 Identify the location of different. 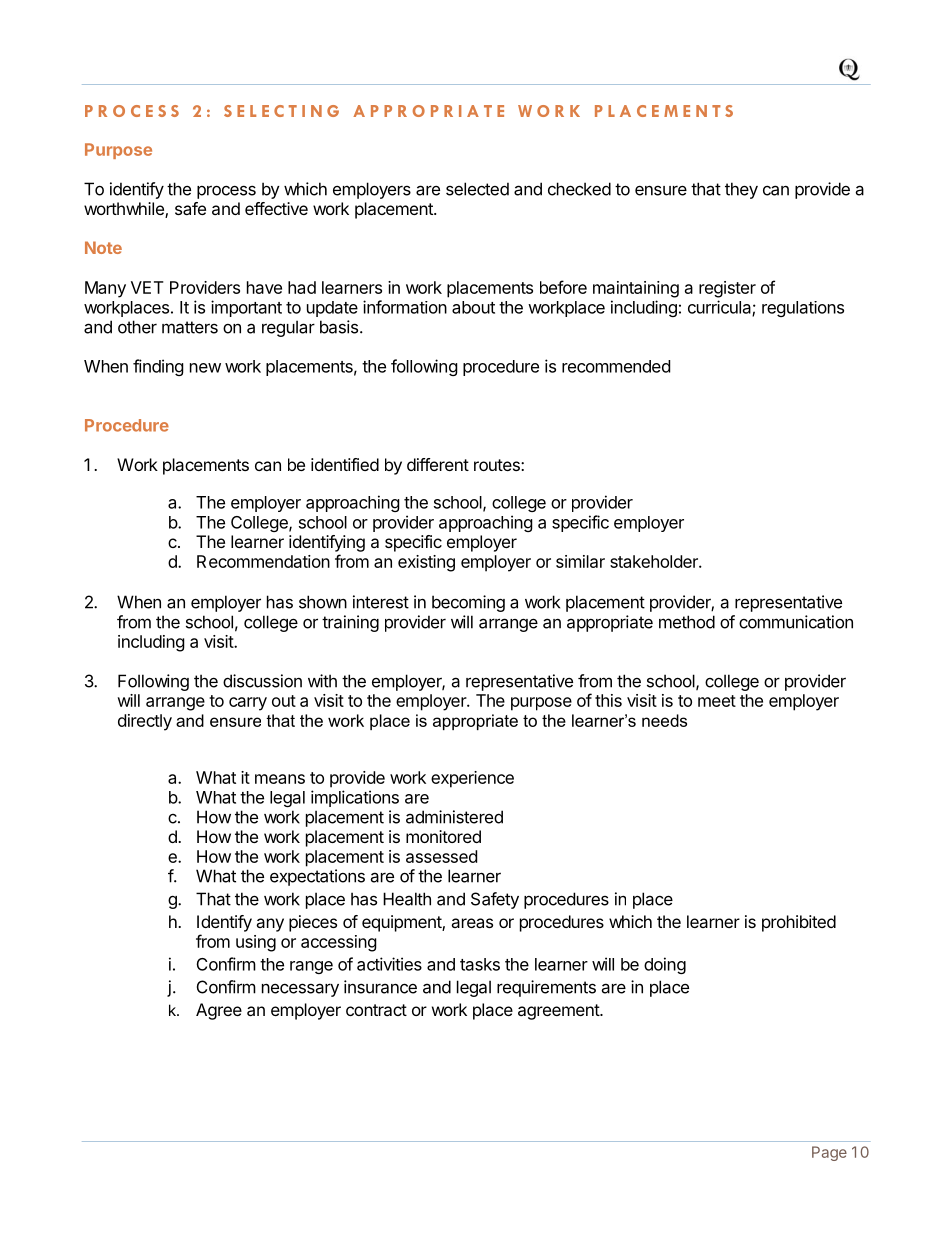
(438, 464).
